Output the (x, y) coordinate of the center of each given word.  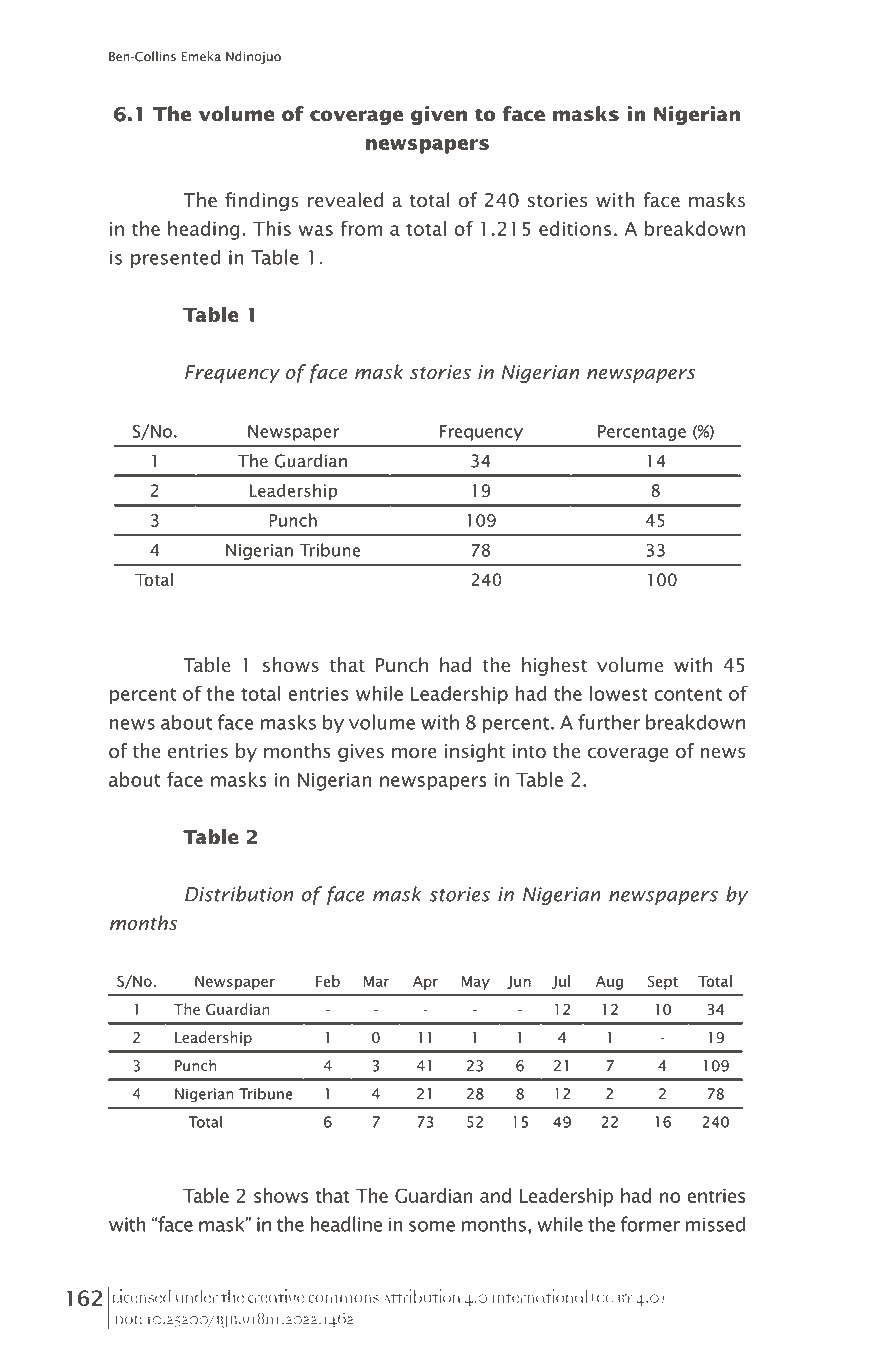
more (414, 753)
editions (575, 228)
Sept (662, 982)
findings (262, 201)
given (439, 115)
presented (175, 258)
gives (361, 753)
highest (554, 666)
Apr (425, 983)
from (361, 228)
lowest (619, 693)
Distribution (239, 894)
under (197, 1296)
